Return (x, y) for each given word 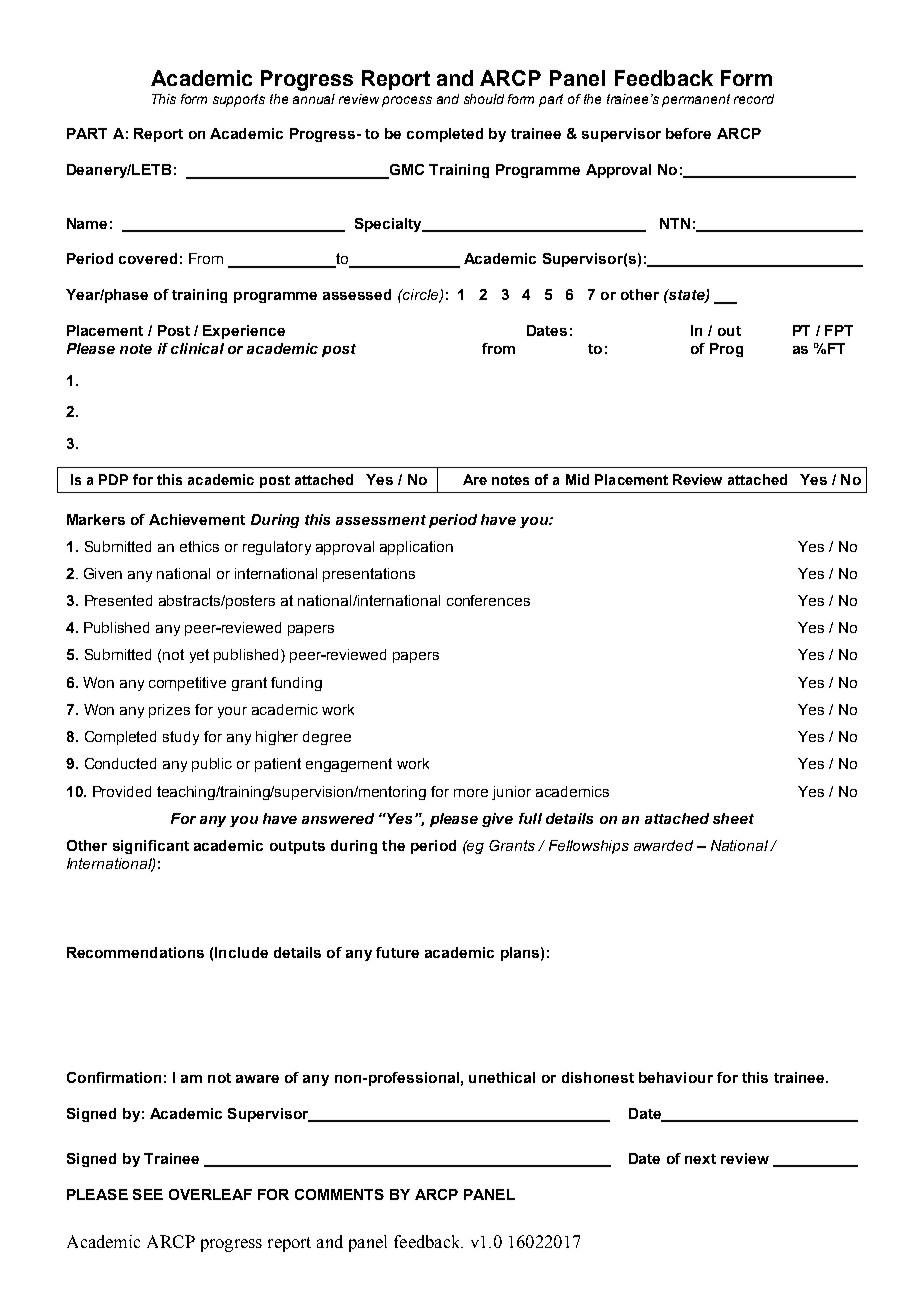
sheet (733, 818)
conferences (488, 600)
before (688, 133)
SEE (148, 1194)
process (407, 101)
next (700, 1159)
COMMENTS (339, 1194)
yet (199, 656)
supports (239, 100)
